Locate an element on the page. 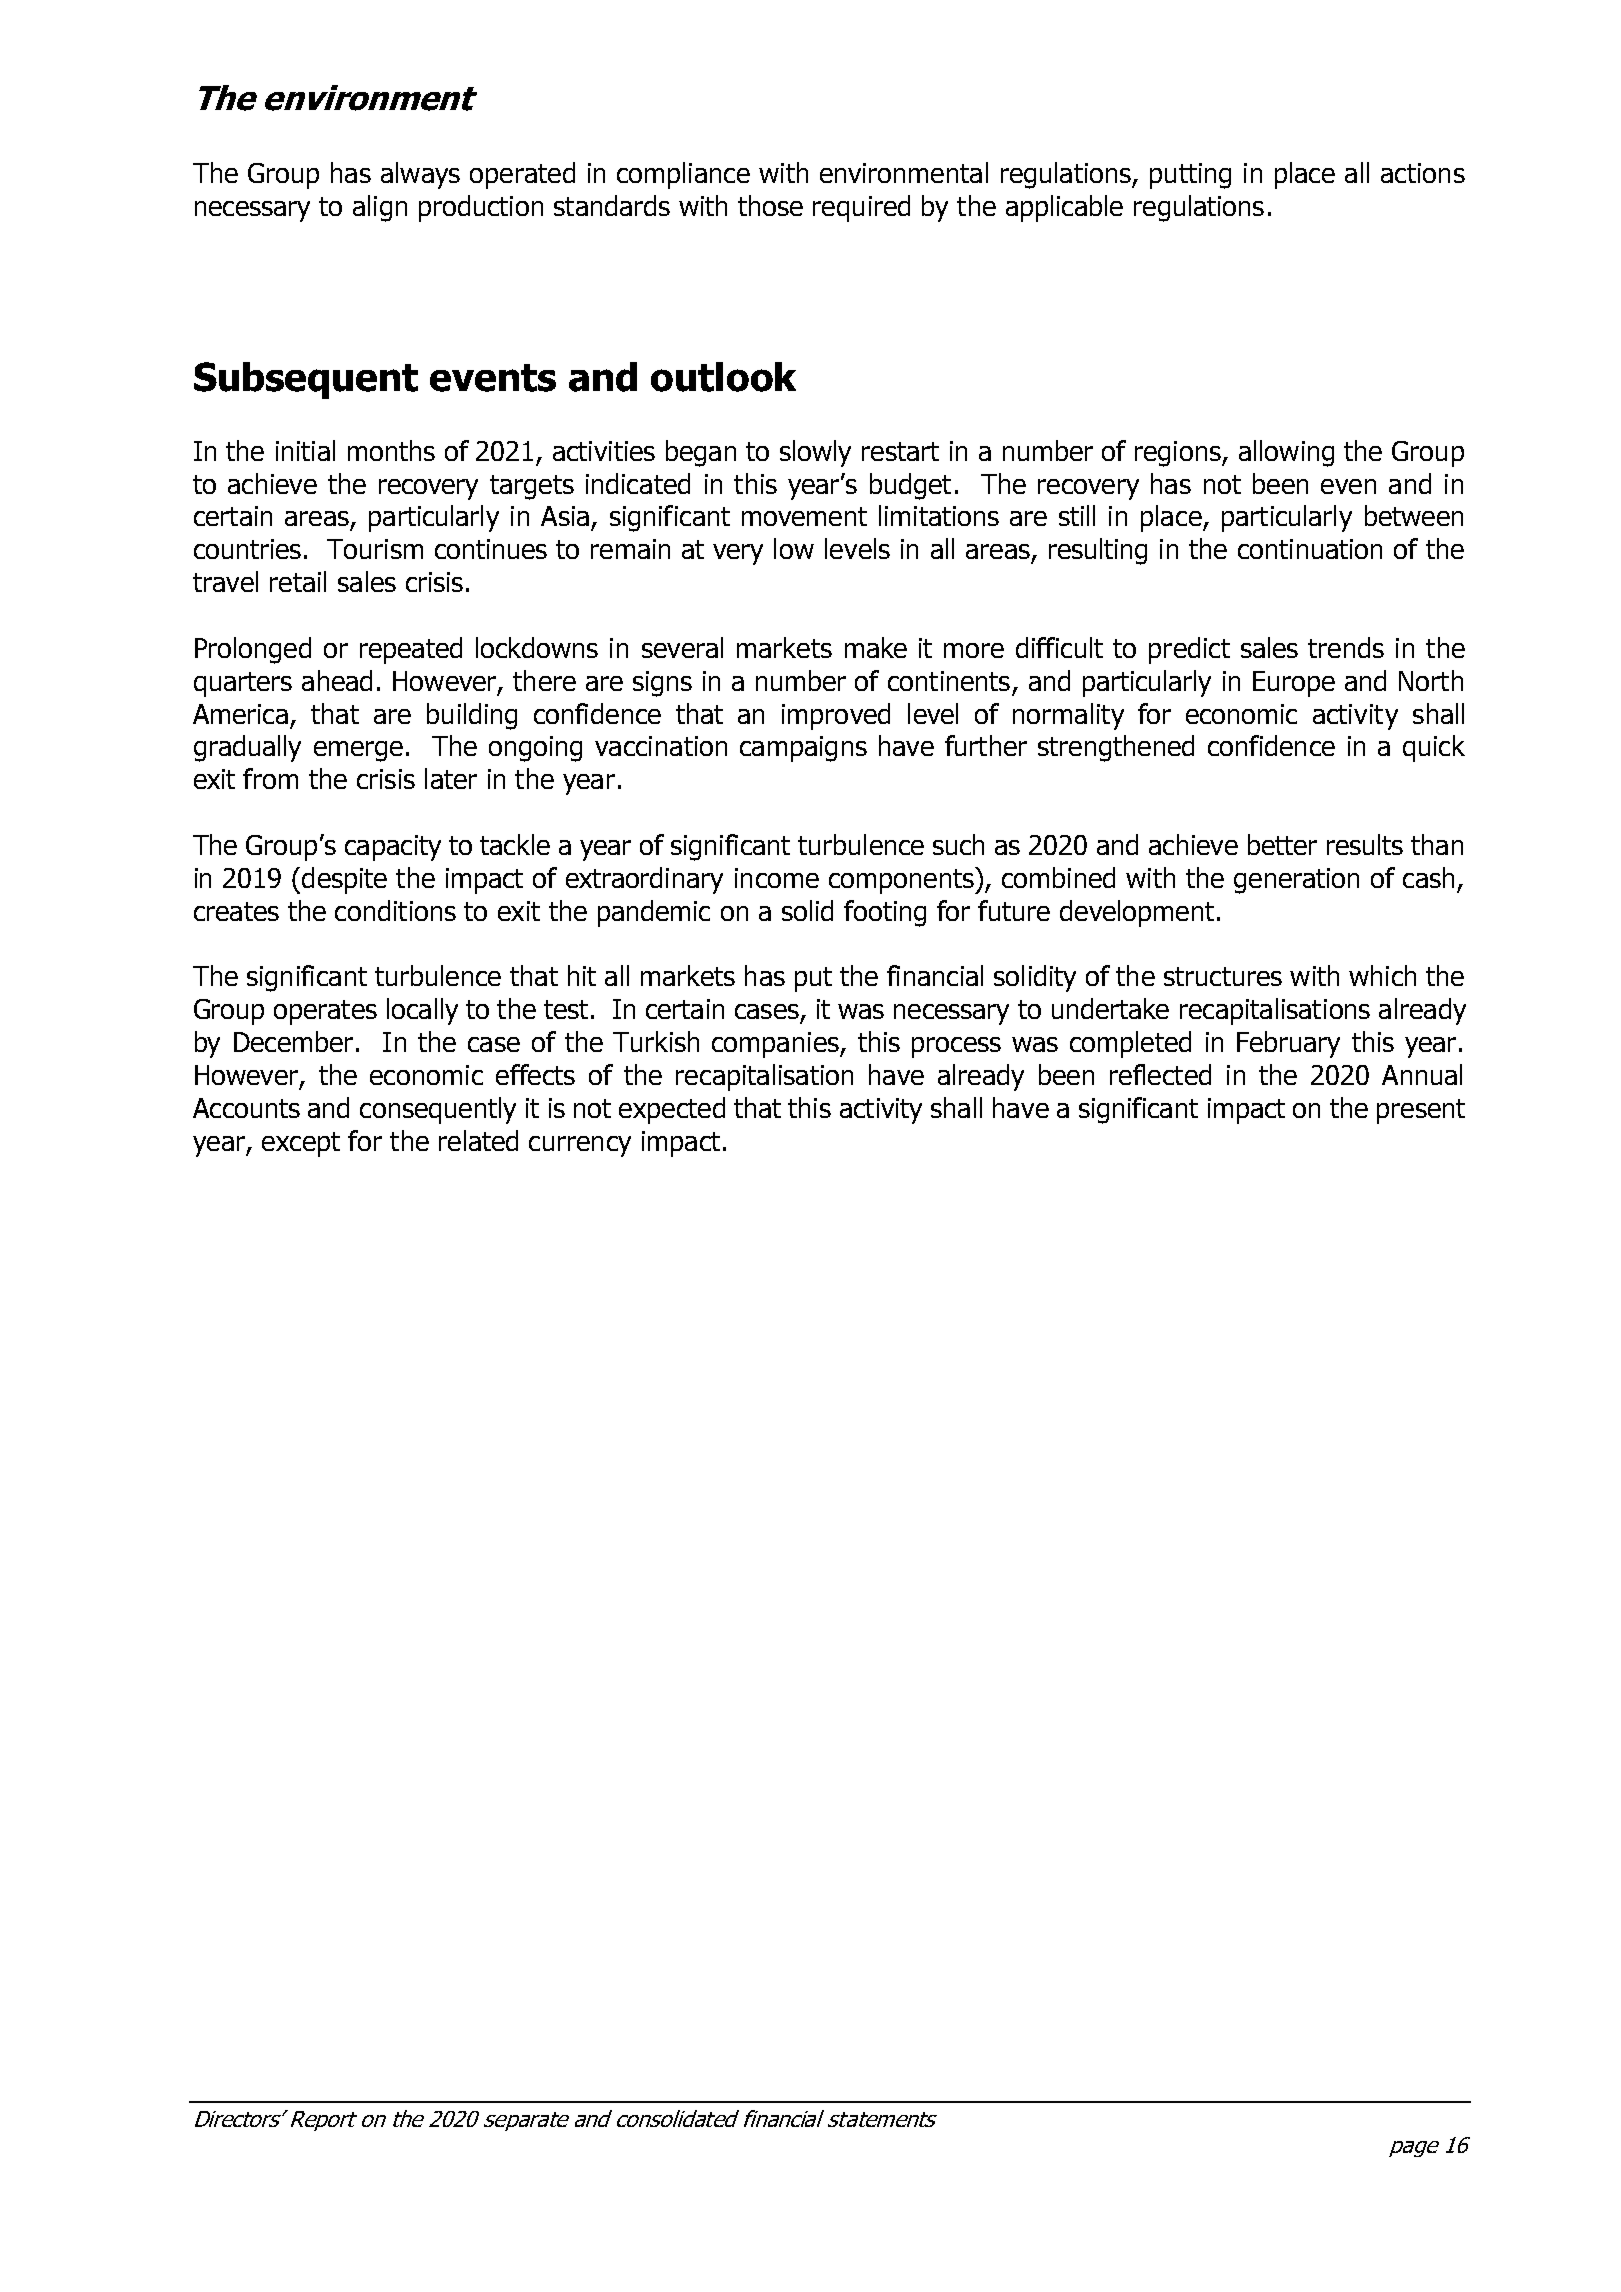 The image size is (1621, 2292). quick is located at coordinates (1434, 748).
